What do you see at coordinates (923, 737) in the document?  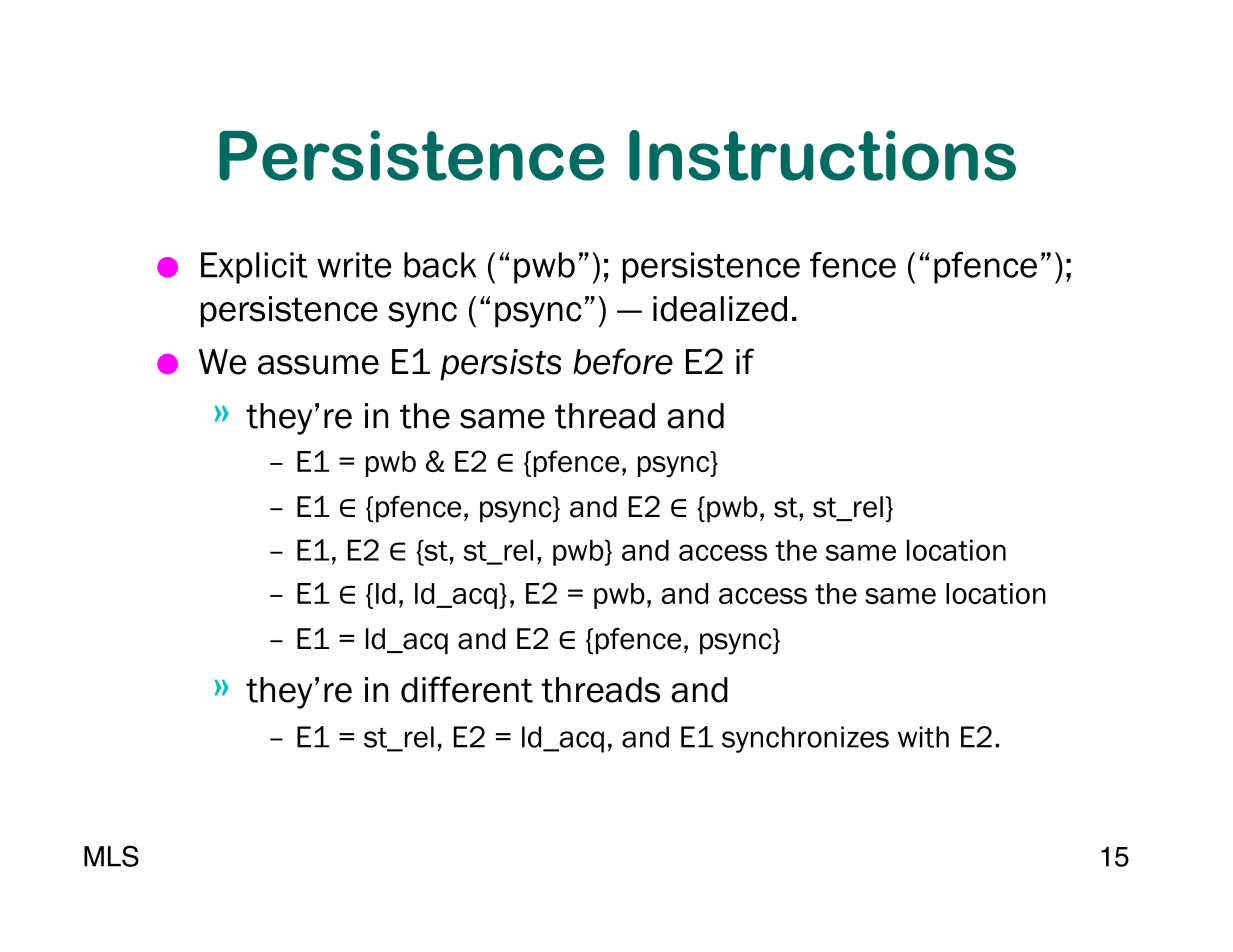 I see `with` at bounding box center [923, 737].
